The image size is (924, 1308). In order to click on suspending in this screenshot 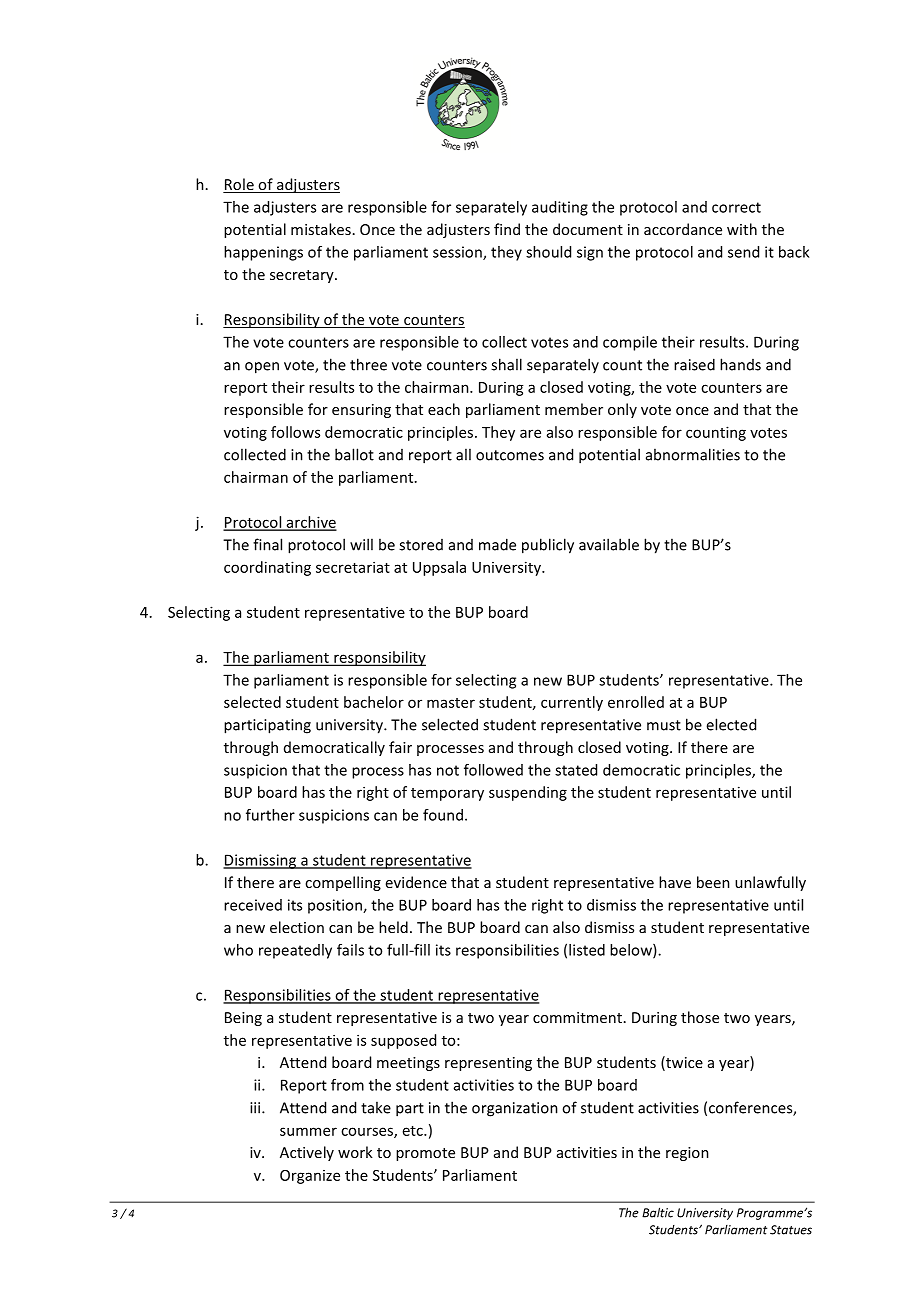, I will do `click(528, 793)`.
